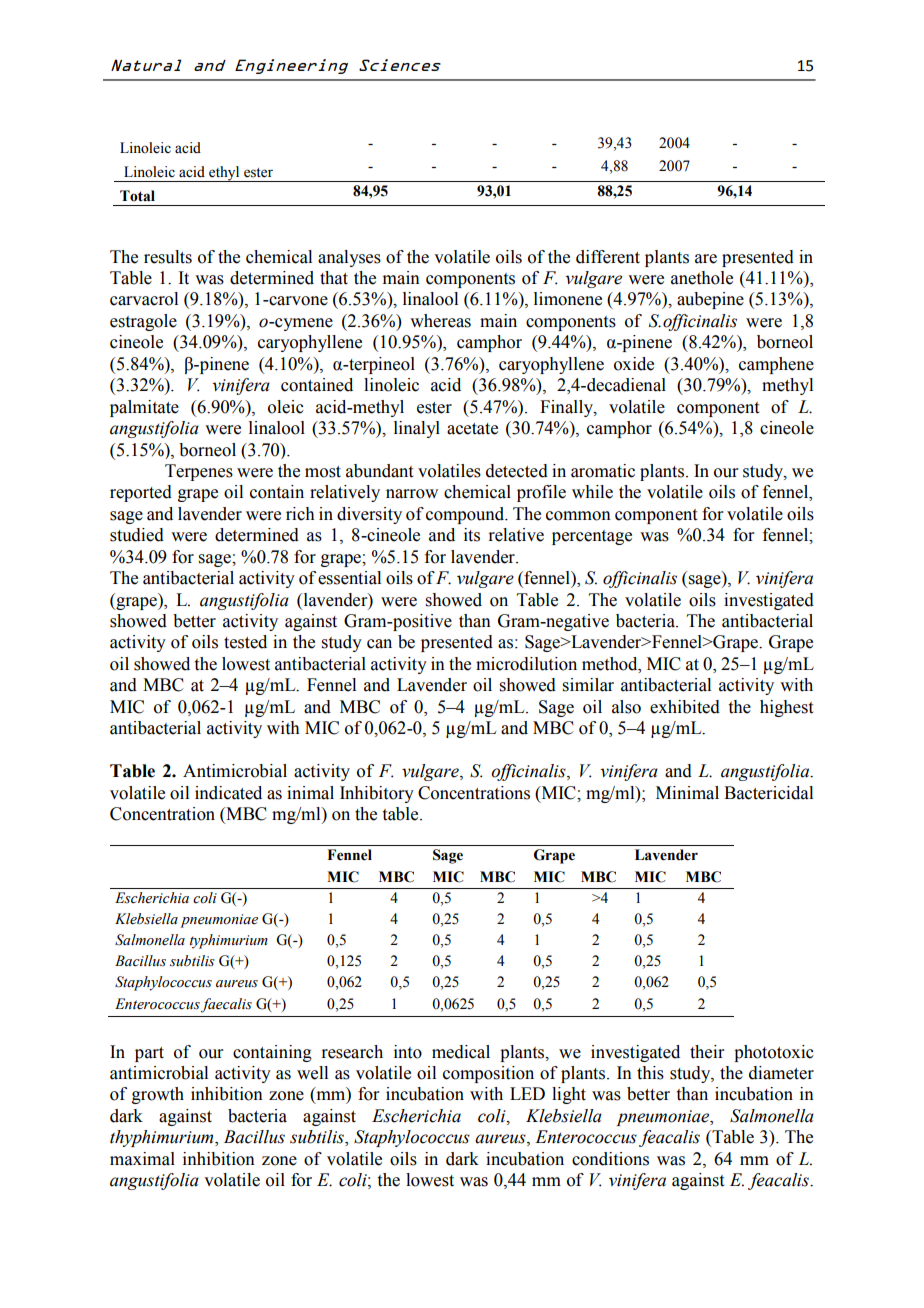 This screenshot has width=924, height=1308. Describe the element at coordinates (702, 278) in the screenshot. I see `anethole` at that location.
